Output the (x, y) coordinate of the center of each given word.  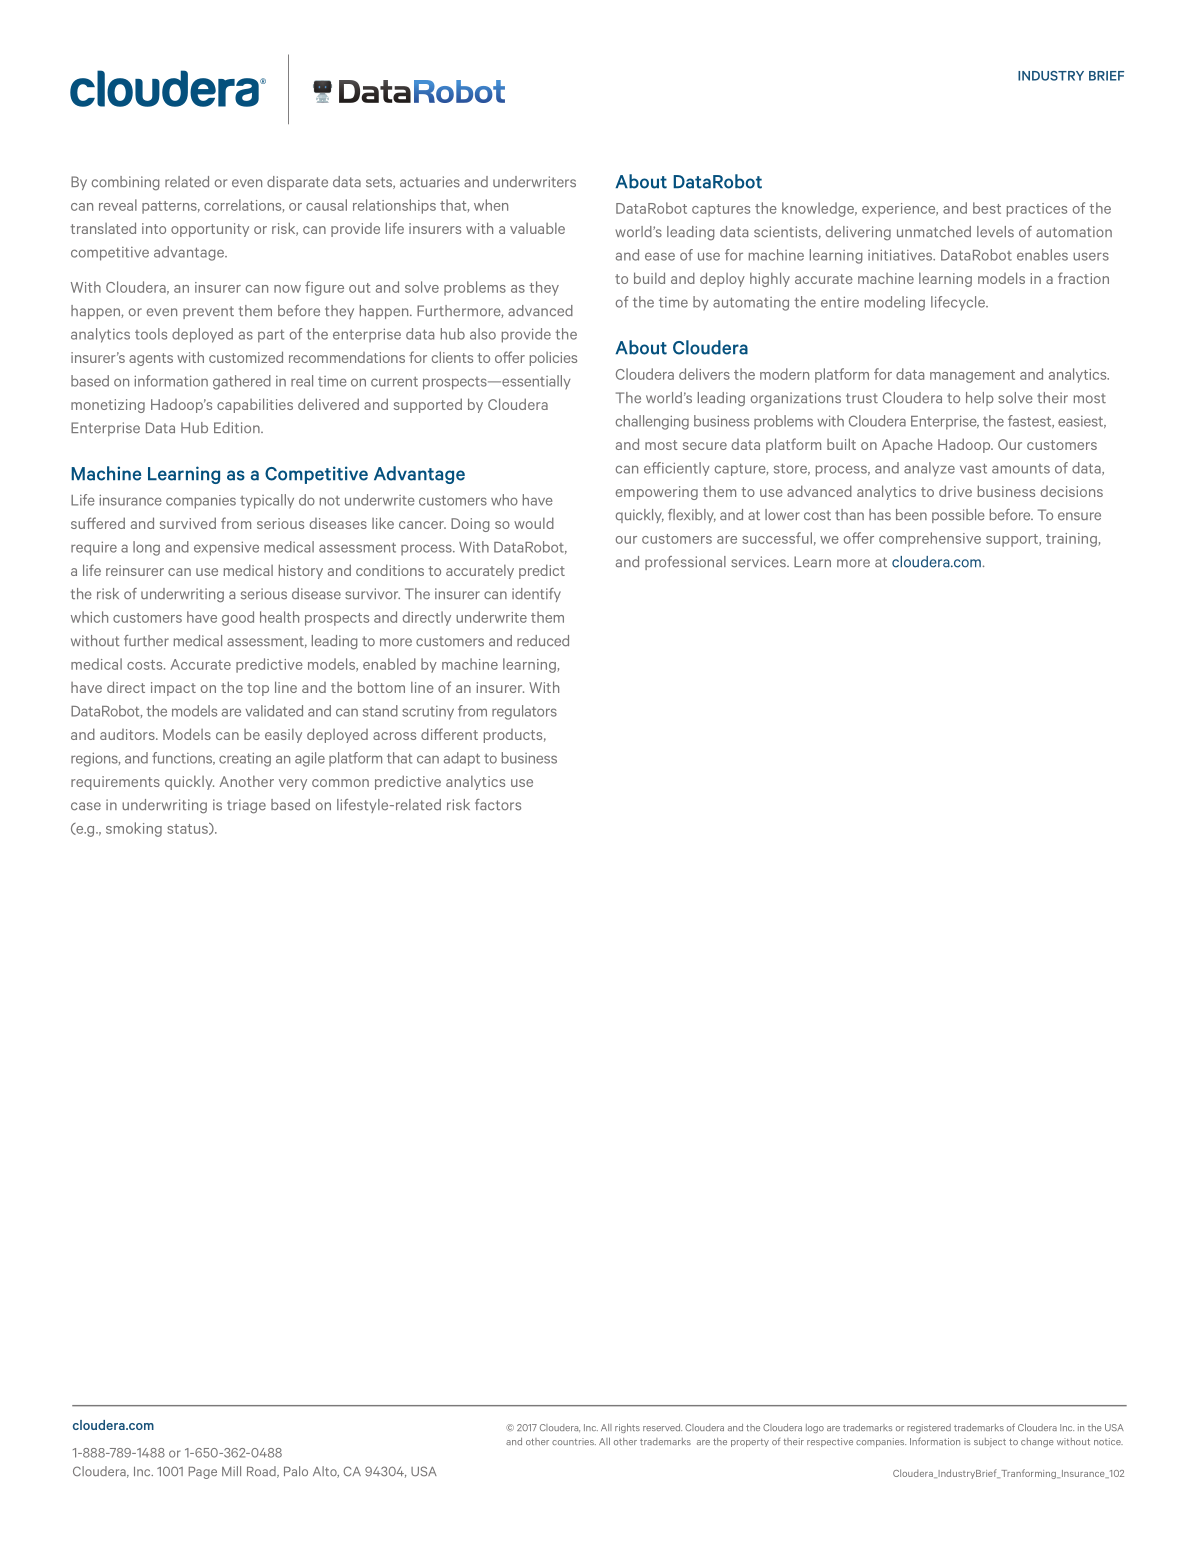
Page (203, 1473)
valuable (537, 228)
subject (990, 1442)
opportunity (210, 230)
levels (995, 231)
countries (574, 1441)
